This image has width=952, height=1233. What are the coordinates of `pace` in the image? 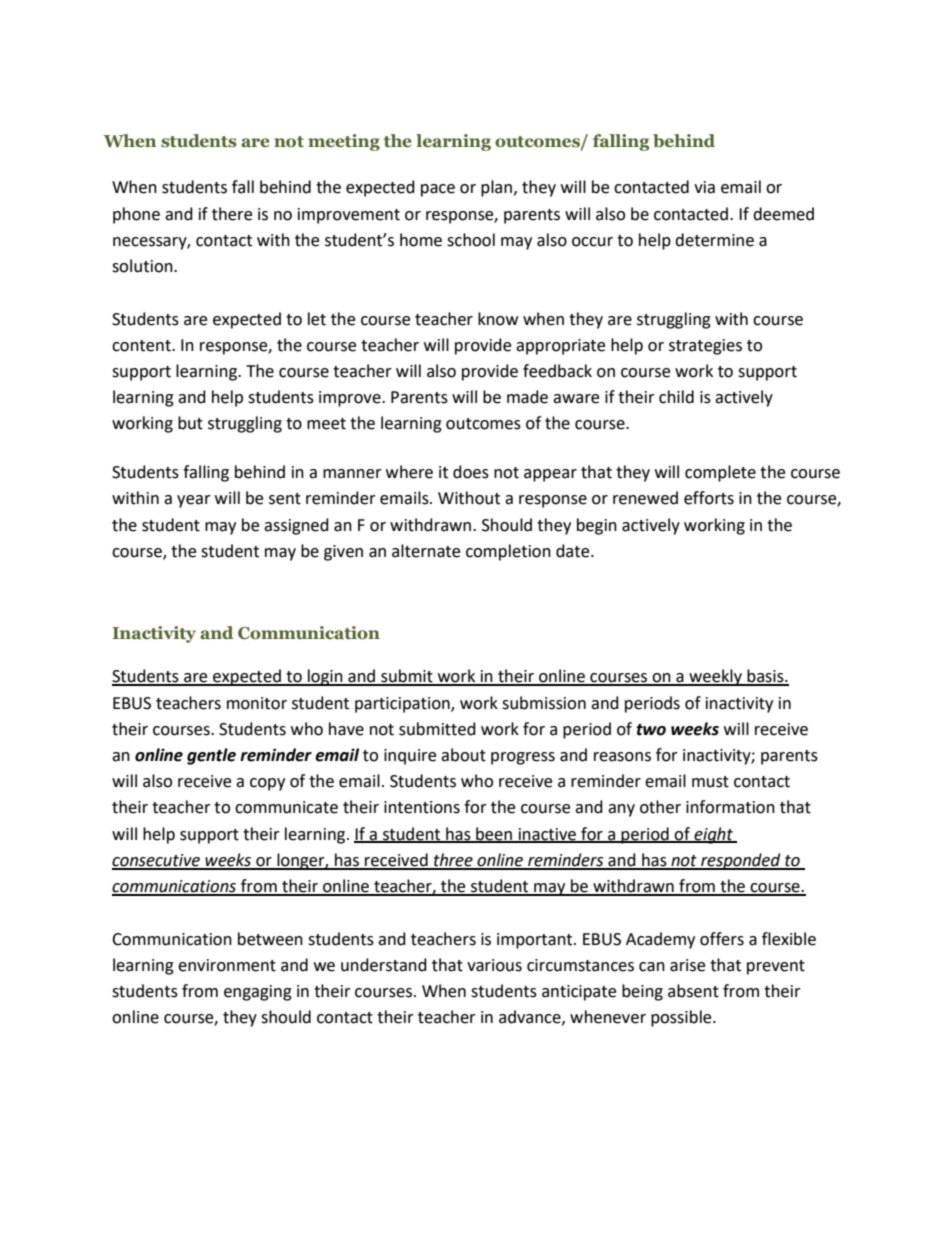 It's located at (438, 190).
